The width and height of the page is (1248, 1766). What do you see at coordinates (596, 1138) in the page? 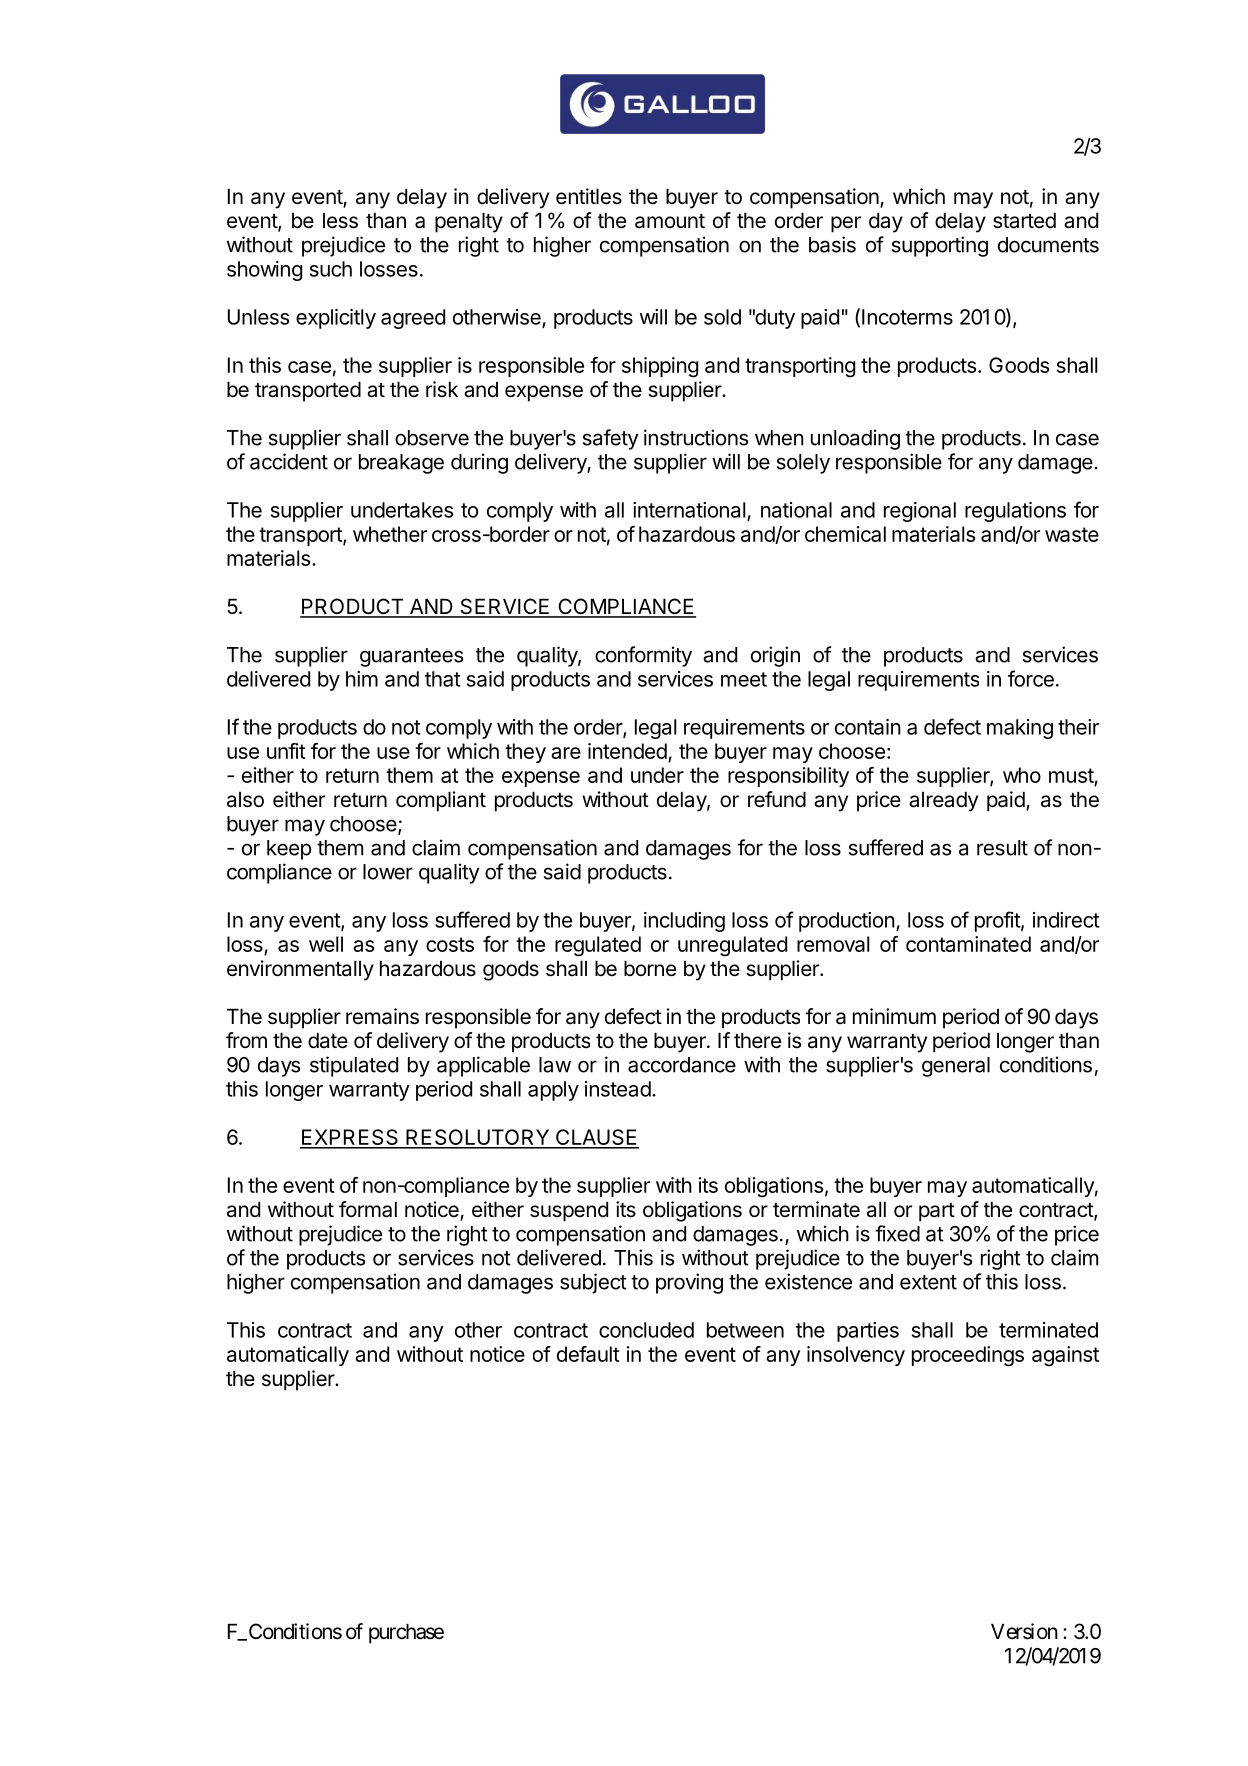
I see `CLAUSE` at bounding box center [596, 1138].
